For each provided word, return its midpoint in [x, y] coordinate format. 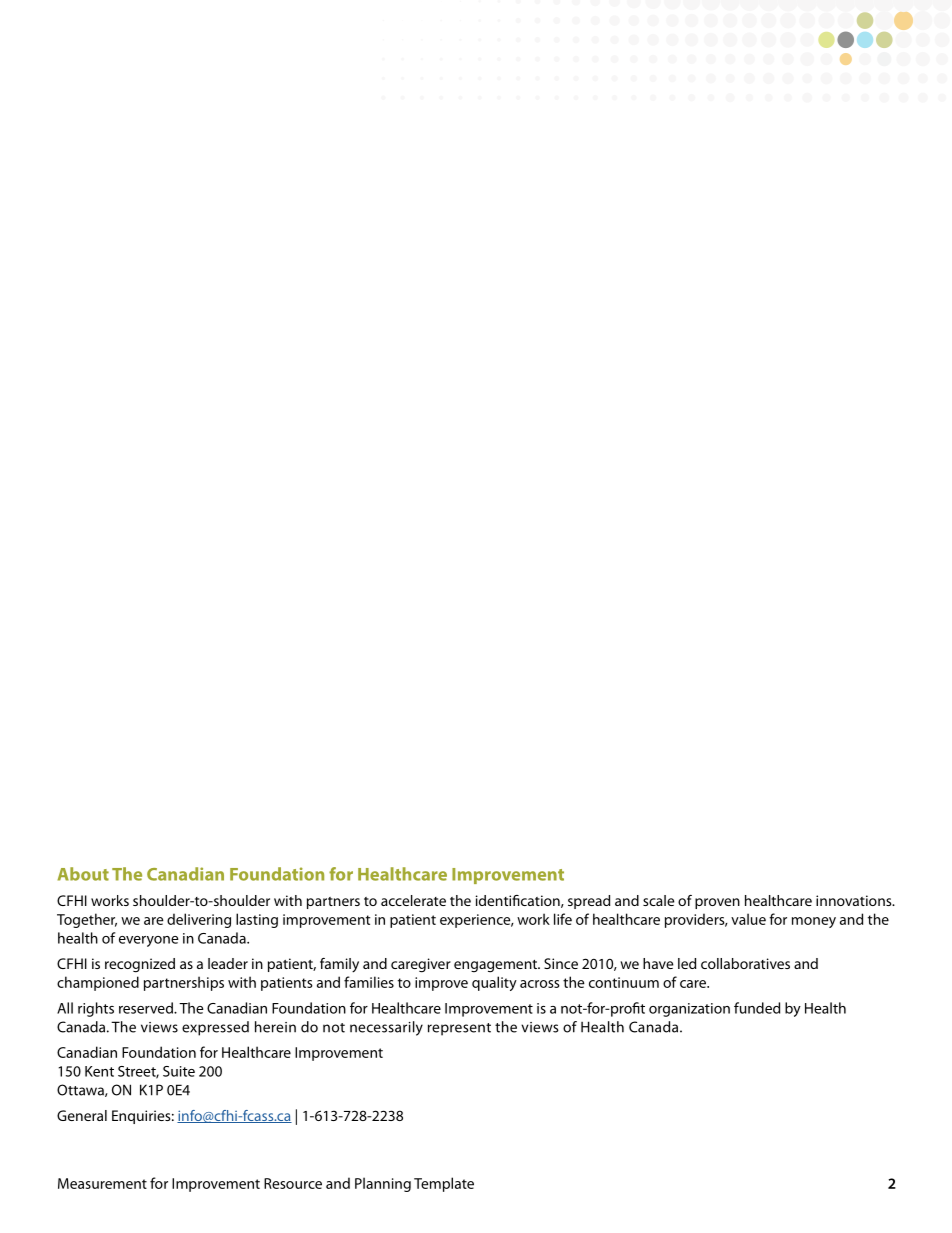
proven [717, 903]
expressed [215, 1028]
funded [757, 1008]
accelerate [413, 900]
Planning [383, 1184]
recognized [140, 965]
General [82, 1115]
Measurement [102, 1183]
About [83, 874]
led [687, 963]
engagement [496, 966]
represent [459, 1029]
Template [444, 1184]
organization [689, 1010]
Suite [179, 1071]
